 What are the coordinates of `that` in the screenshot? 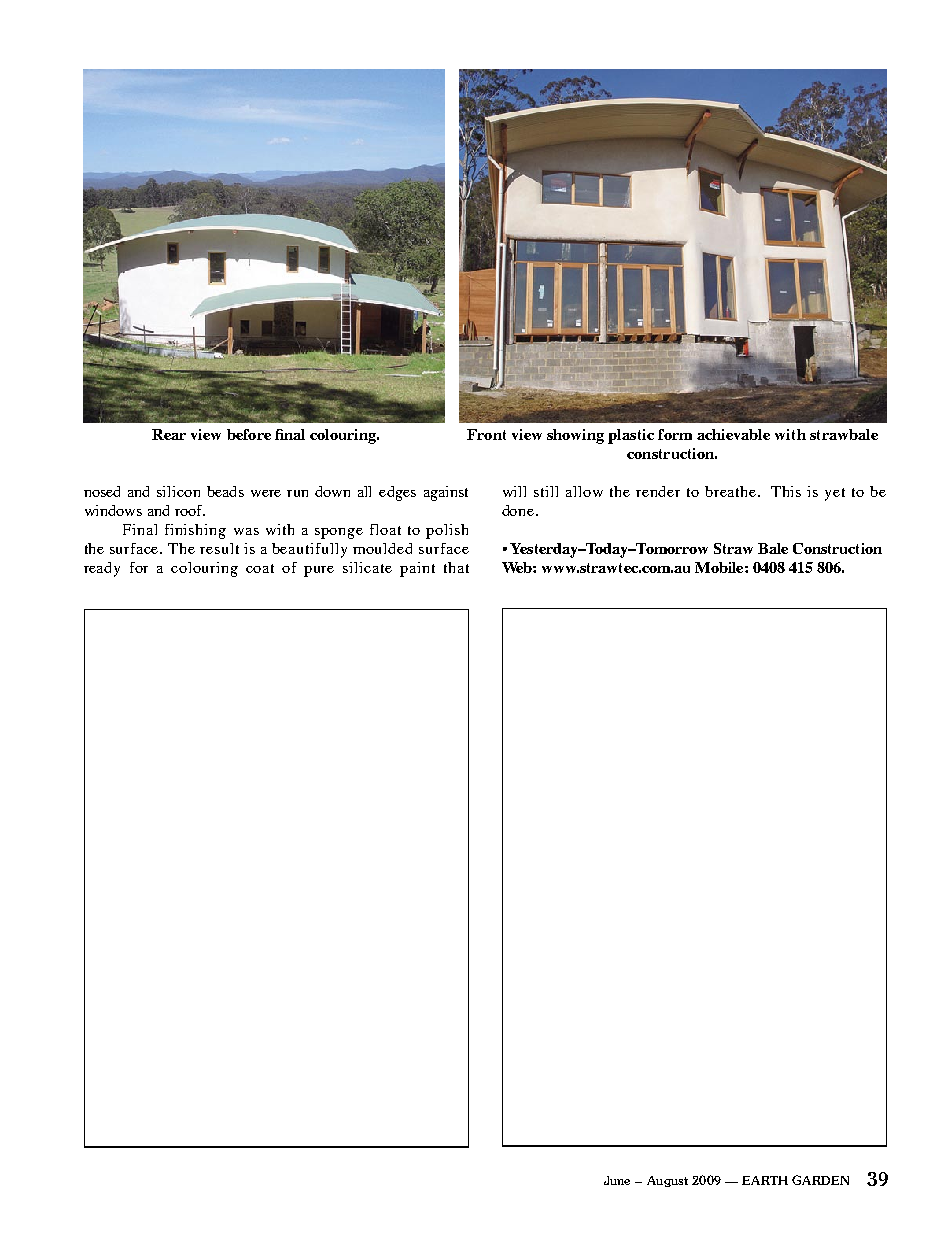 It's located at (456, 567).
